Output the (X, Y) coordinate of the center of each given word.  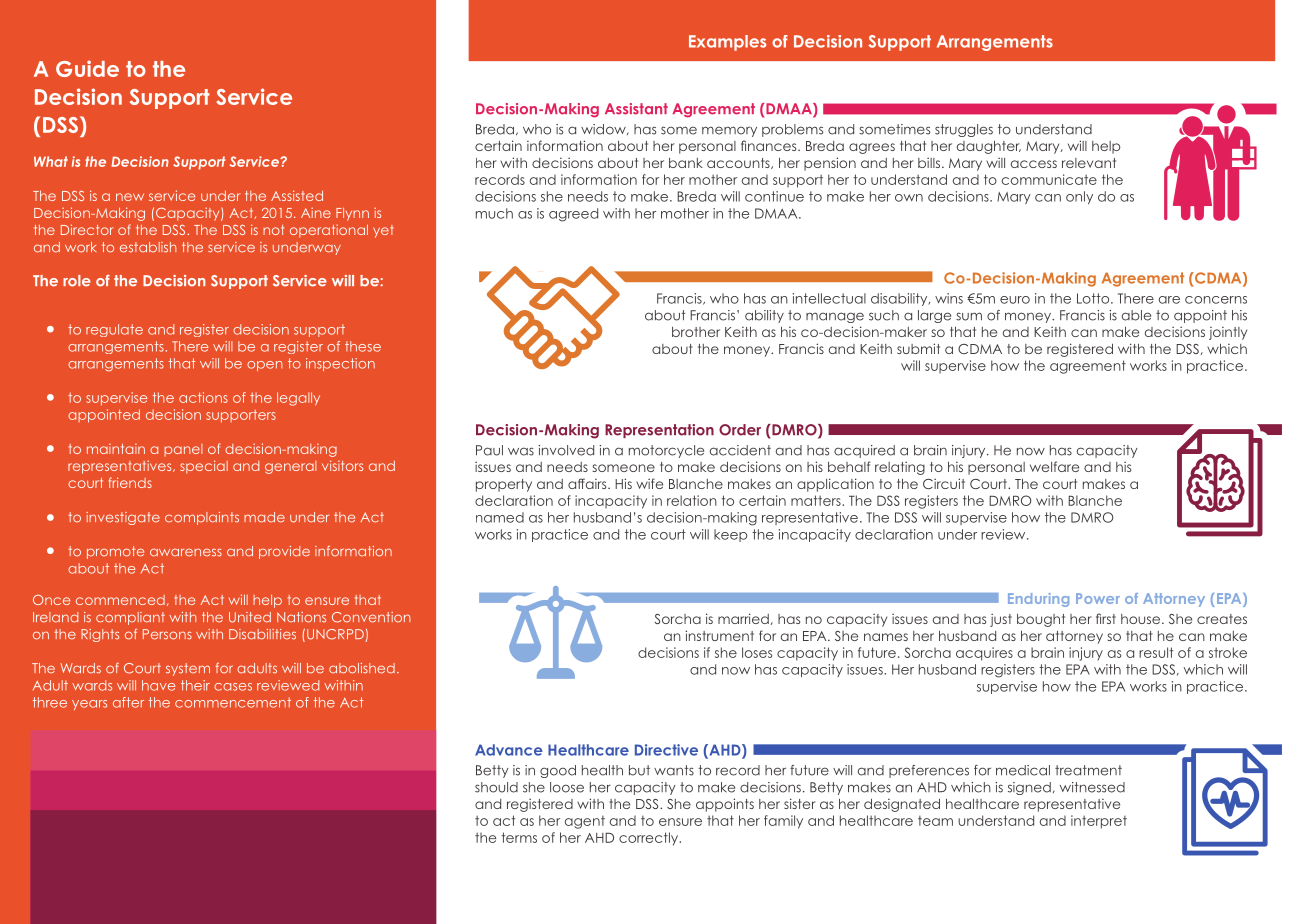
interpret (1099, 822)
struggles (964, 130)
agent (585, 822)
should (496, 787)
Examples (727, 43)
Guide (87, 68)
